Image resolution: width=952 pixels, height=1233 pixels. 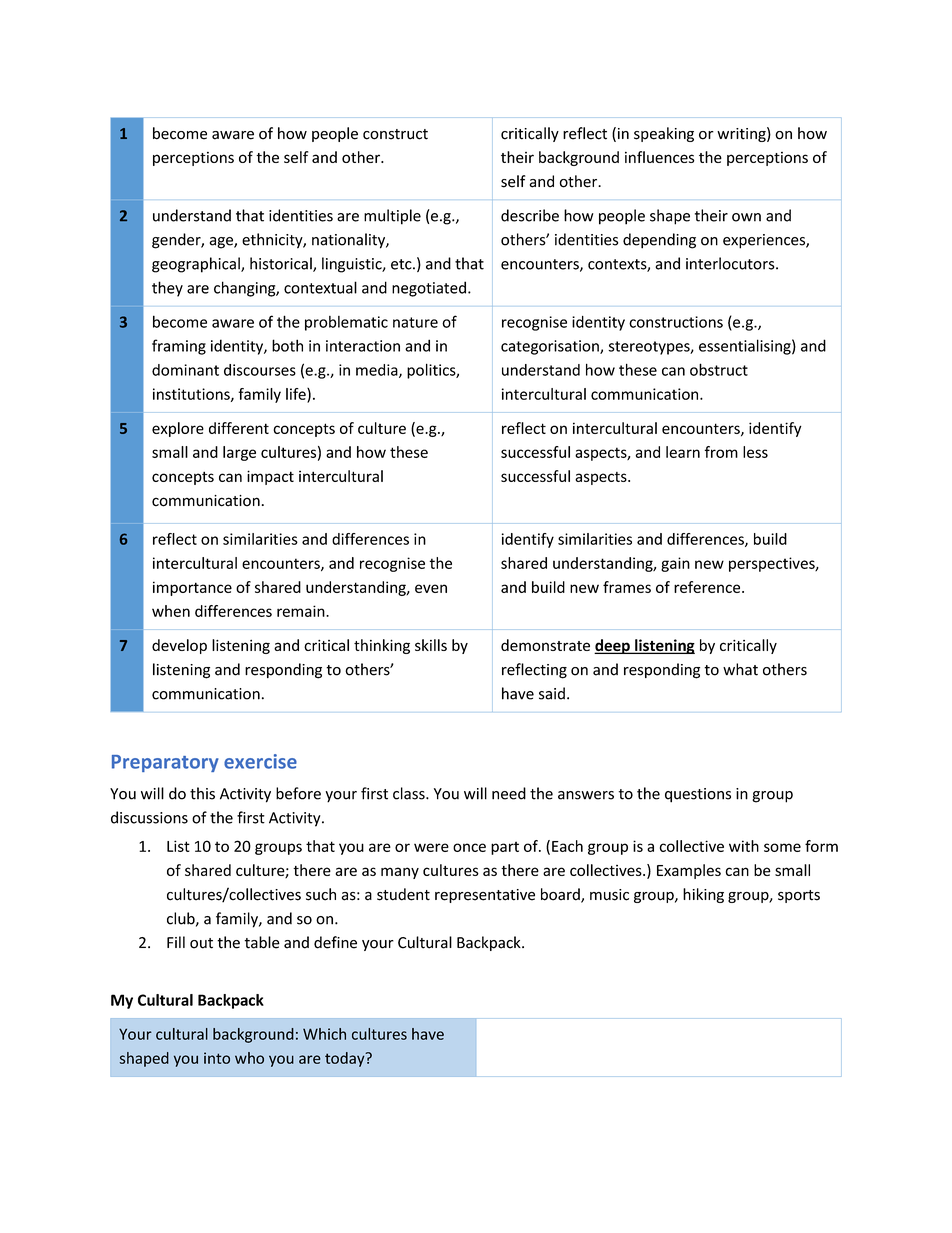 What do you see at coordinates (197, 265) in the document?
I see `geographical` at bounding box center [197, 265].
